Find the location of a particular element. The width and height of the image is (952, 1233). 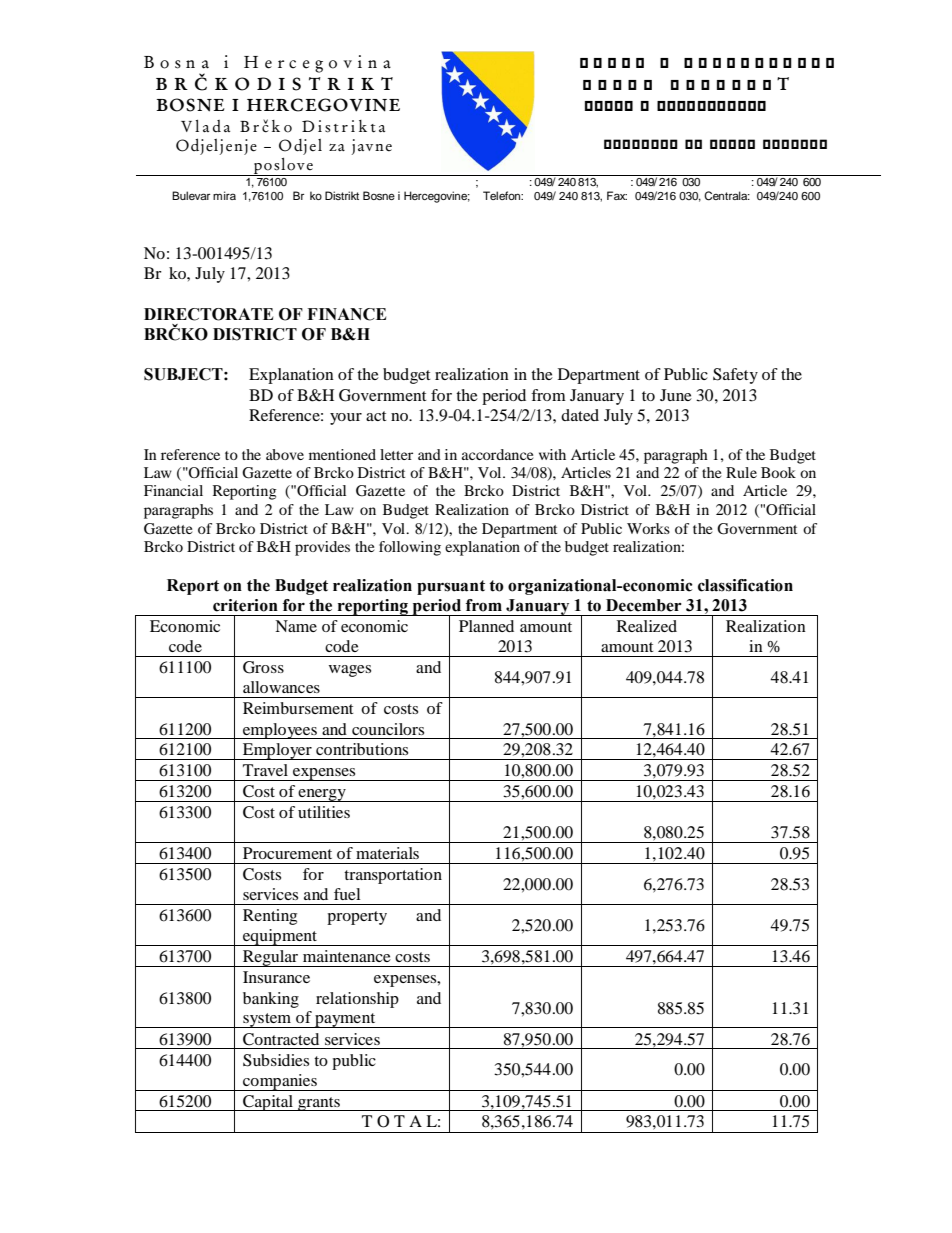

Procurement is located at coordinates (287, 853).
